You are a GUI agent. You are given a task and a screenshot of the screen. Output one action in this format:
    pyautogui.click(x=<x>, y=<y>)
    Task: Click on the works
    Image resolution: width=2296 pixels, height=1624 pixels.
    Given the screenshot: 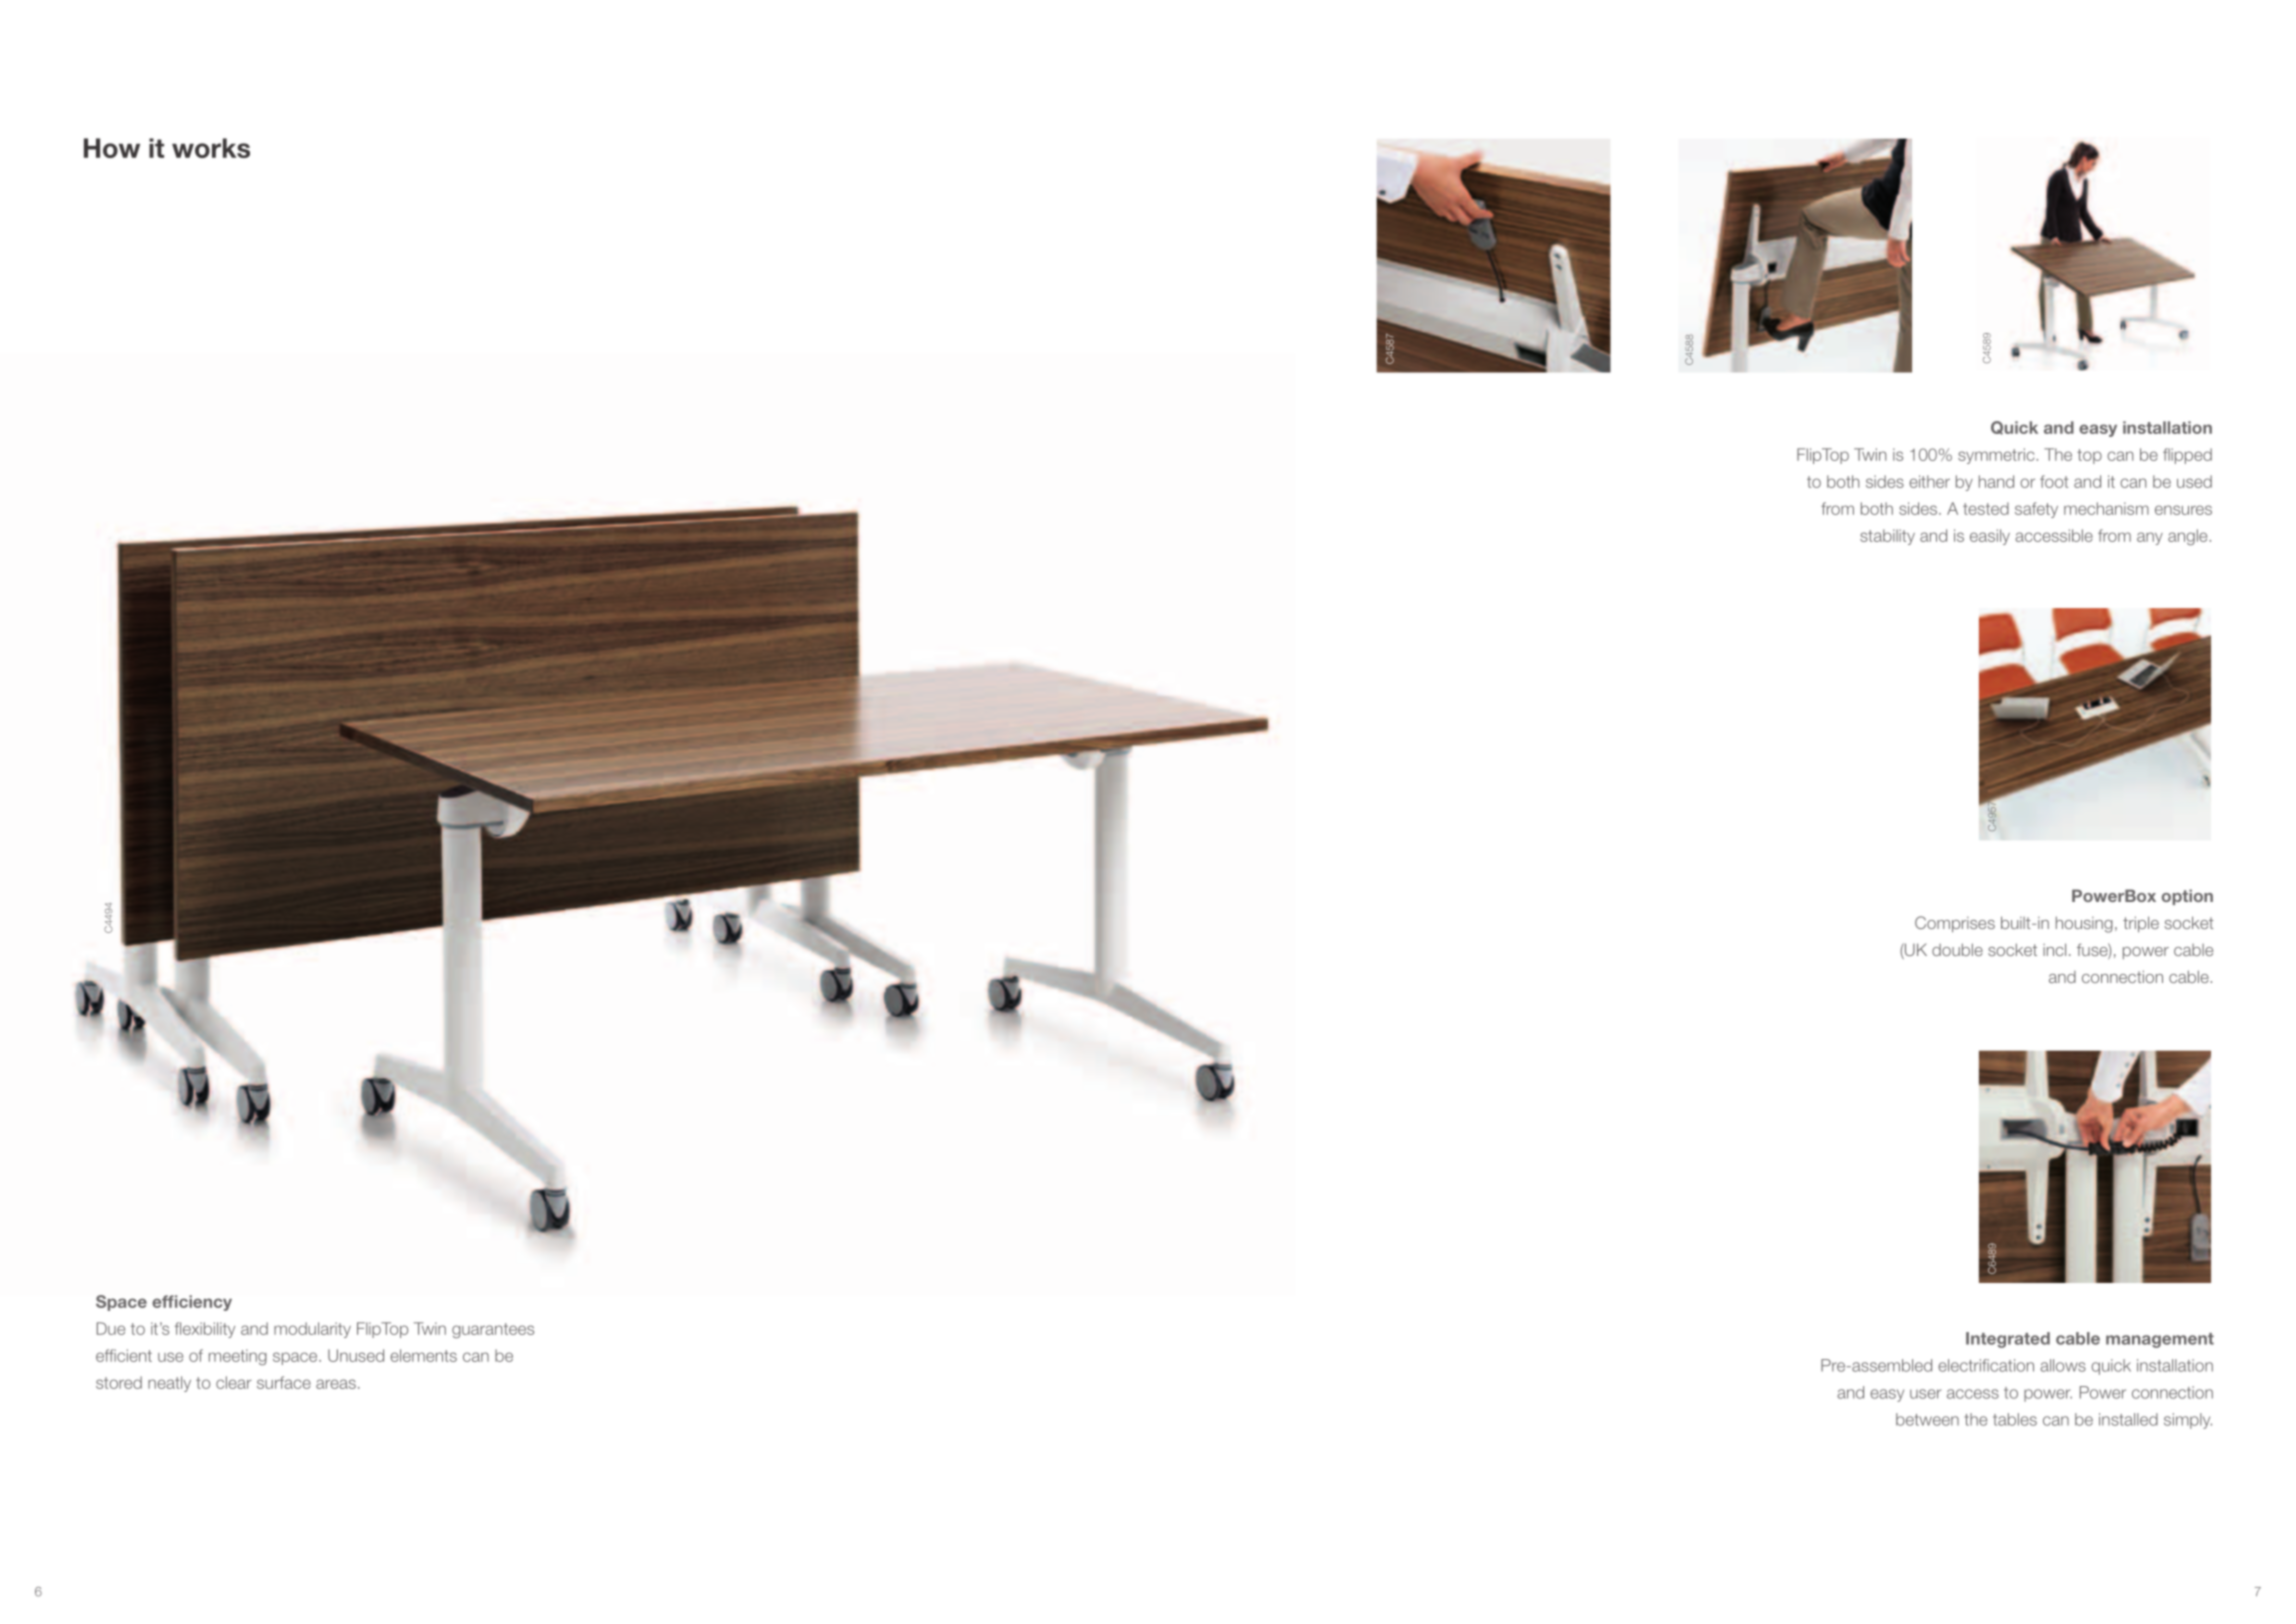 What is the action you would take?
    pyautogui.click(x=211, y=148)
